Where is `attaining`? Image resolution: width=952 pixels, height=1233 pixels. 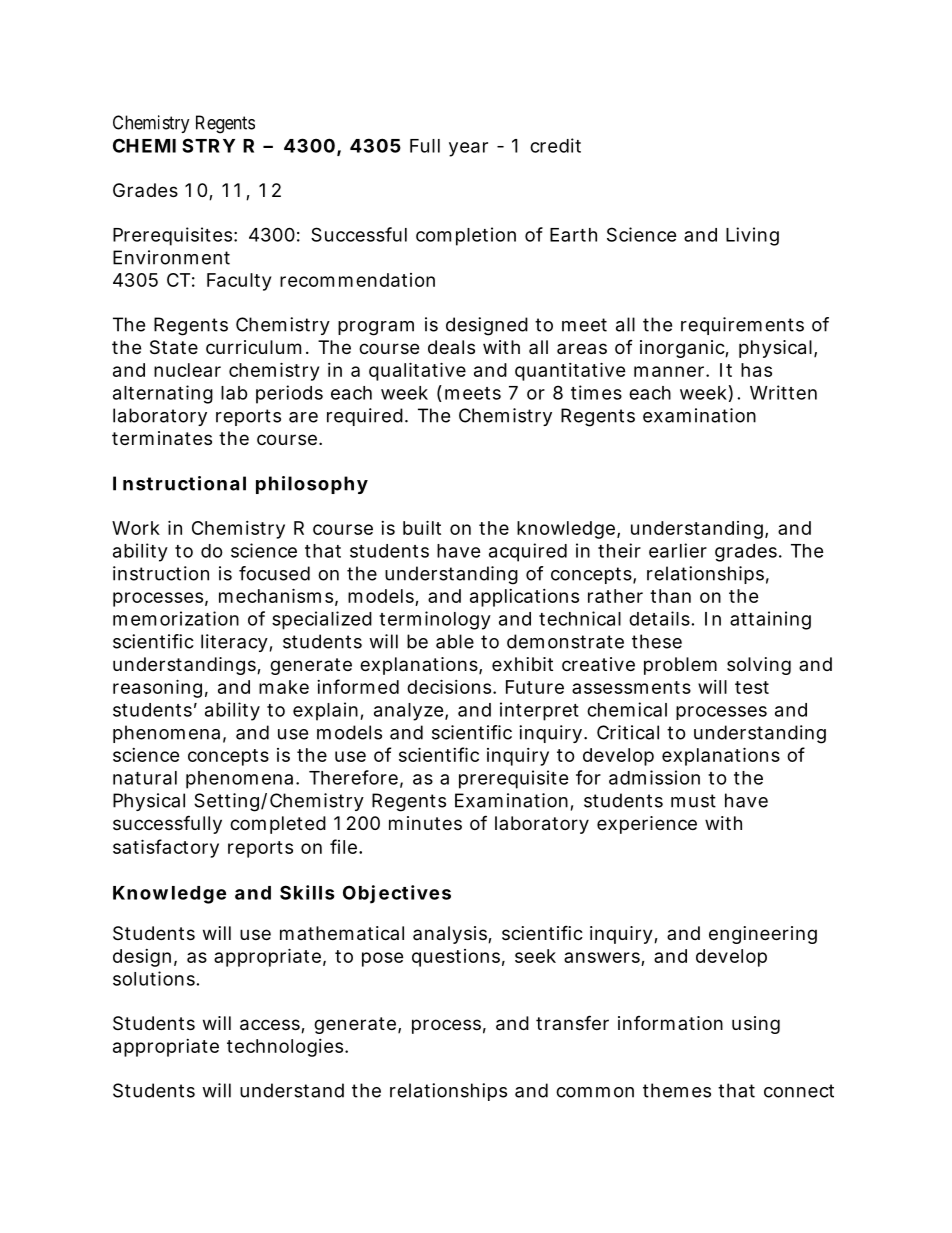 attaining is located at coordinates (770, 620).
